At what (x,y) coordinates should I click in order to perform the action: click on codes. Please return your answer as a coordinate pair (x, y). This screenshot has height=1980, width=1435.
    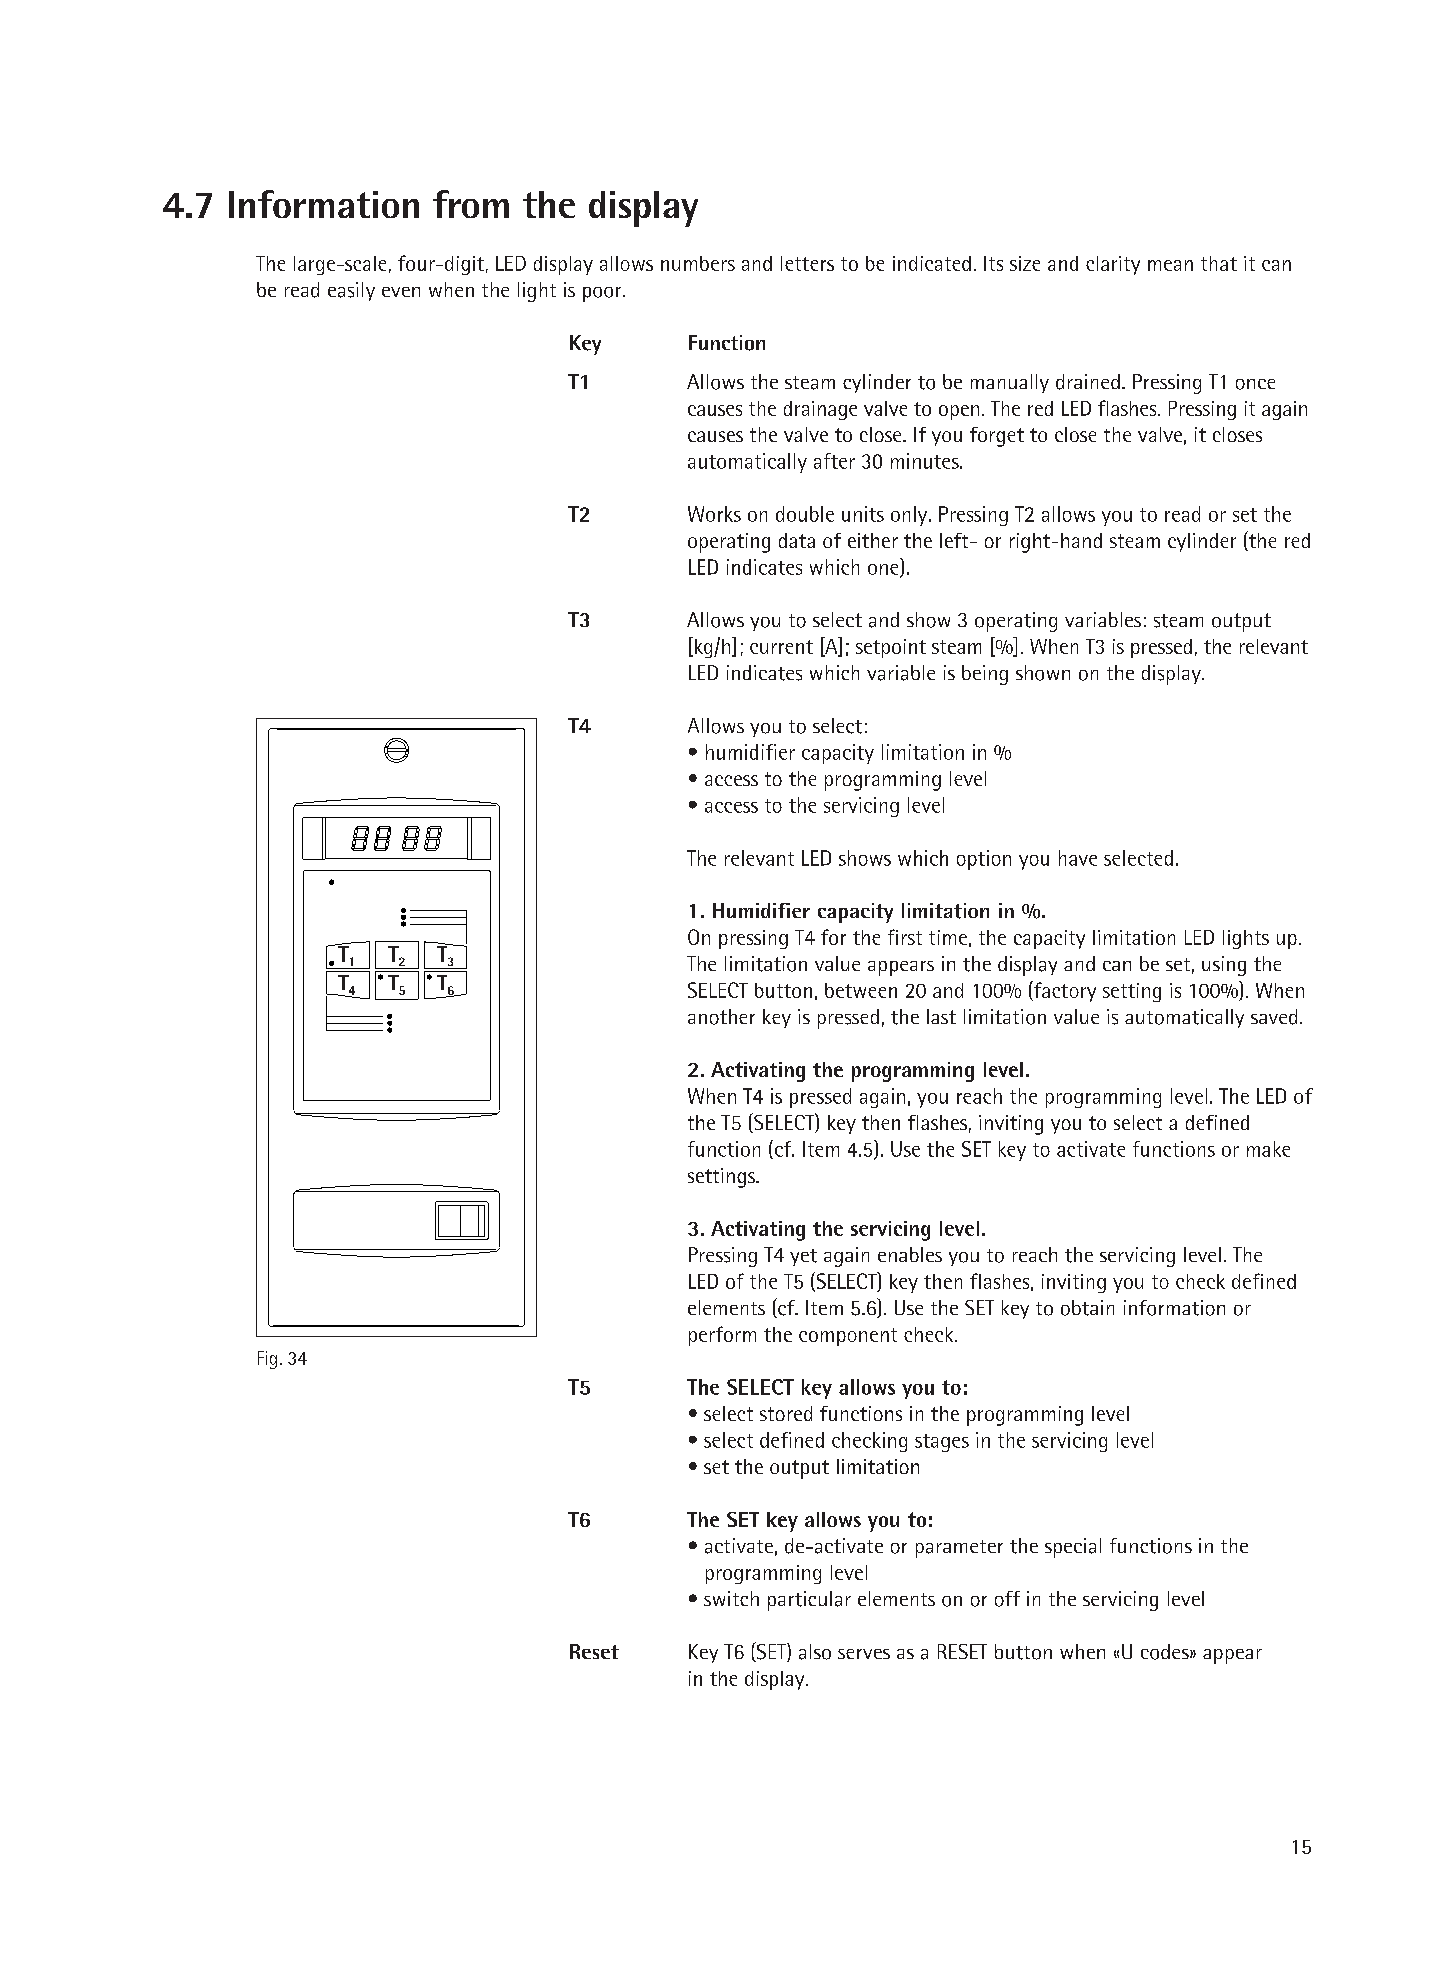
    Looking at the image, I should click on (1166, 1652).
